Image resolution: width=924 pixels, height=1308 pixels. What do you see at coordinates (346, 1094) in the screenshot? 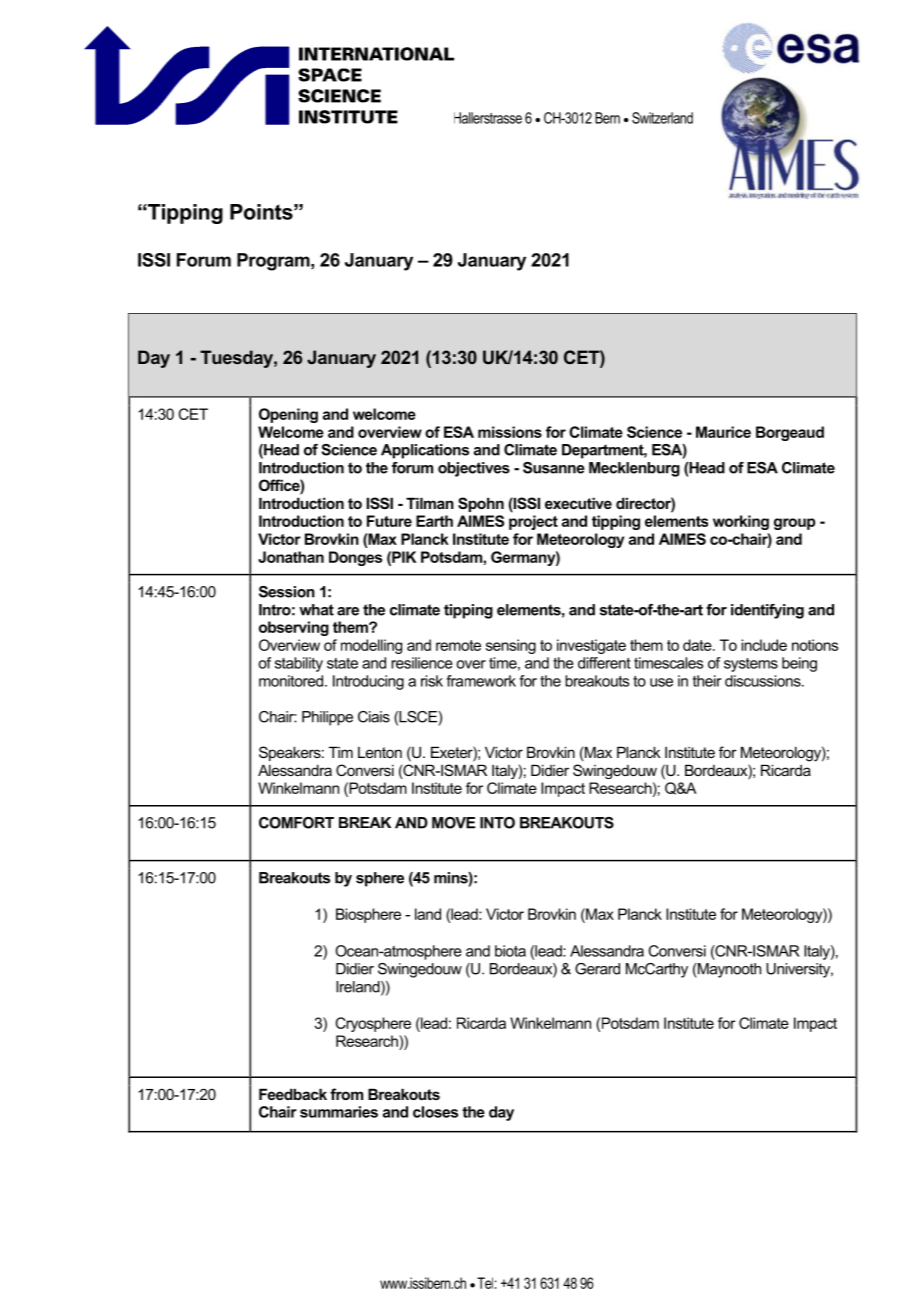
I see `from` at bounding box center [346, 1094].
